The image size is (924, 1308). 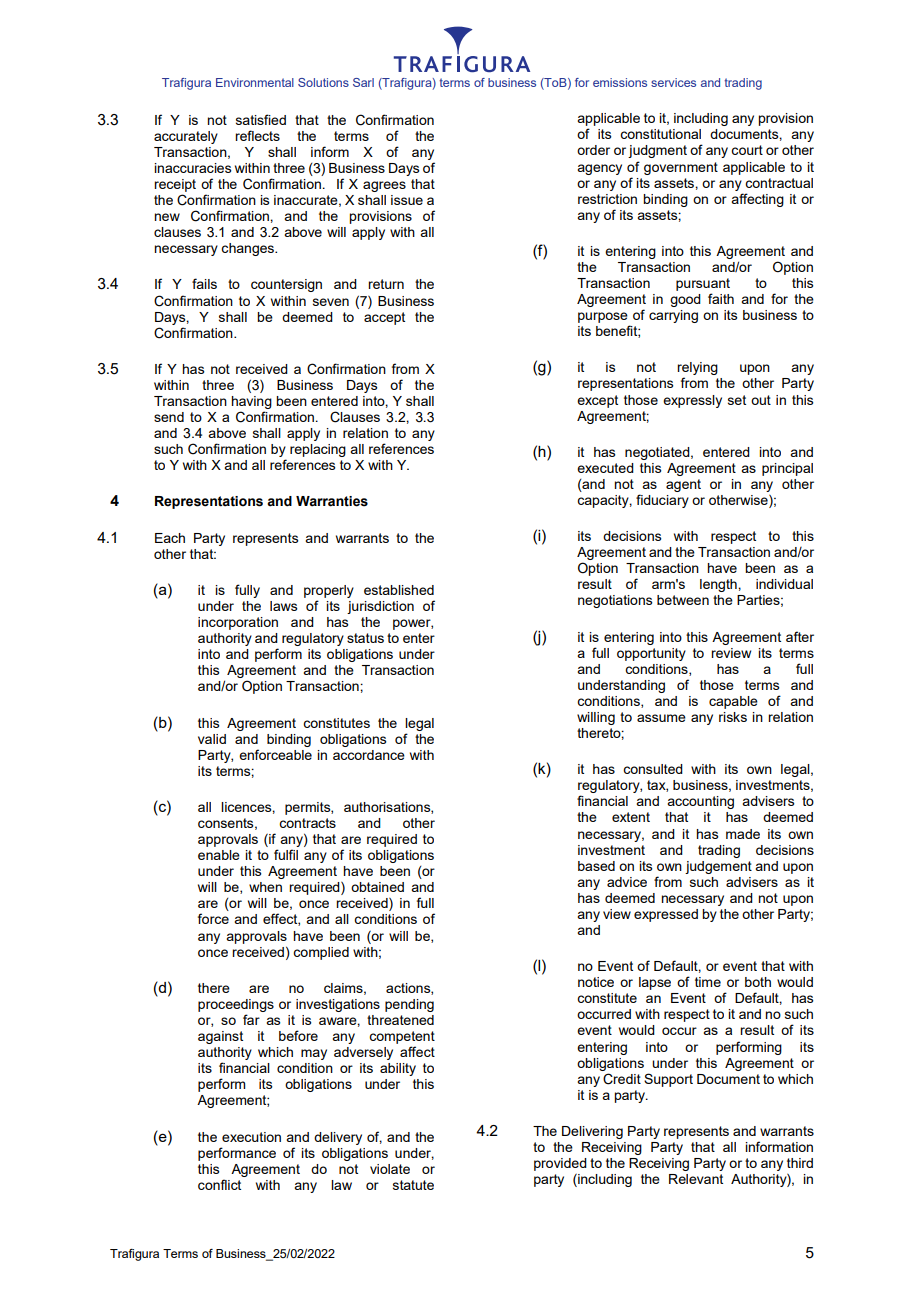 What do you see at coordinates (261, 119) in the image?
I see `satisfied` at bounding box center [261, 119].
